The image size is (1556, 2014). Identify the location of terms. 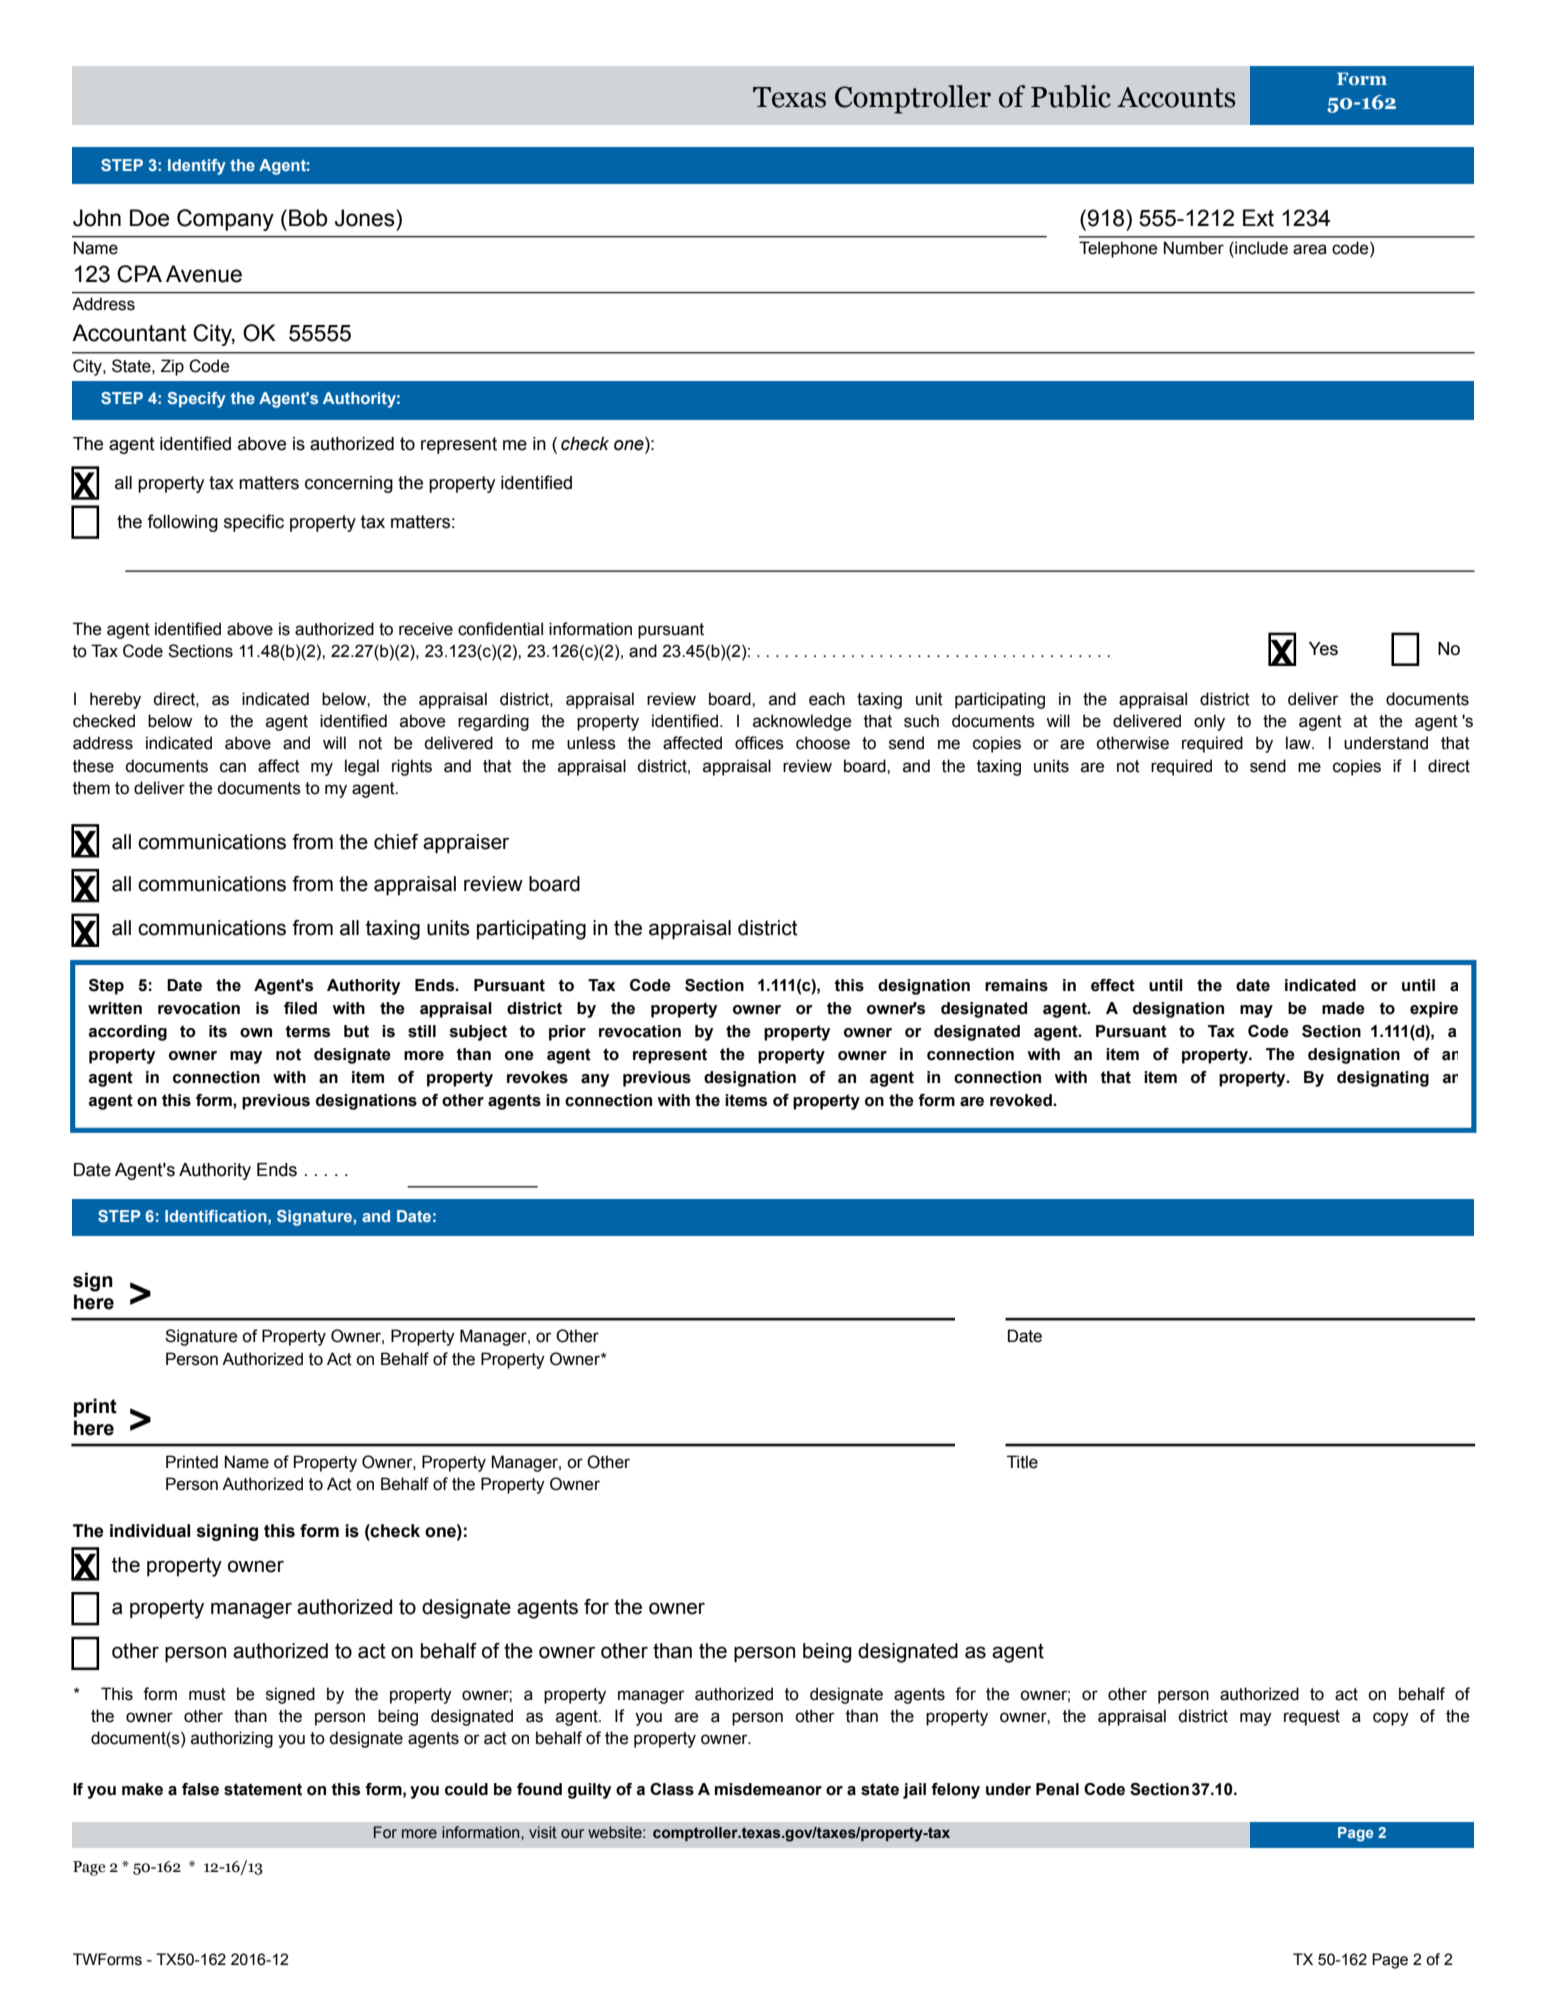
(307, 1031).
